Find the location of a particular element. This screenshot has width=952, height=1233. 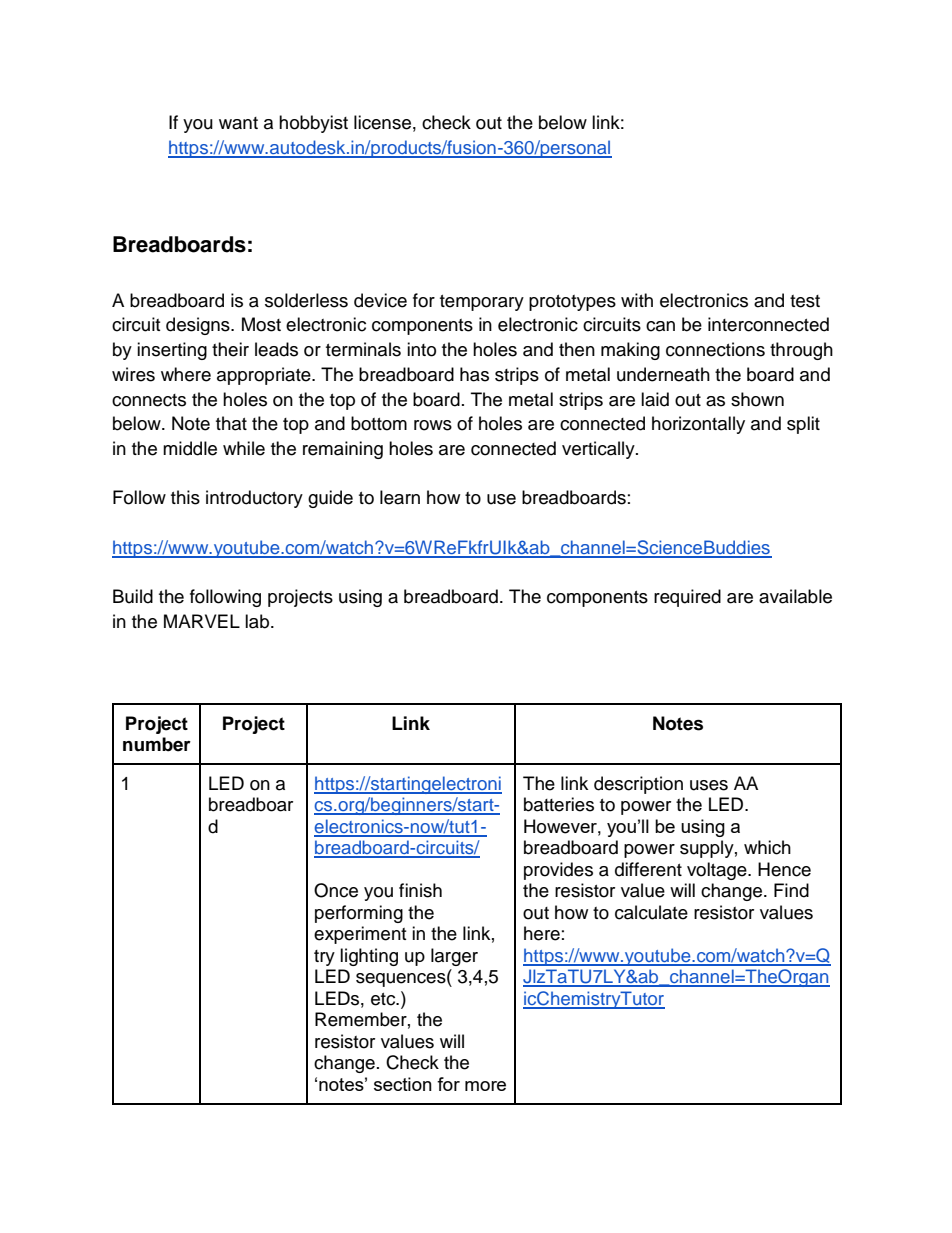

more is located at coordinates (485, 1086).
